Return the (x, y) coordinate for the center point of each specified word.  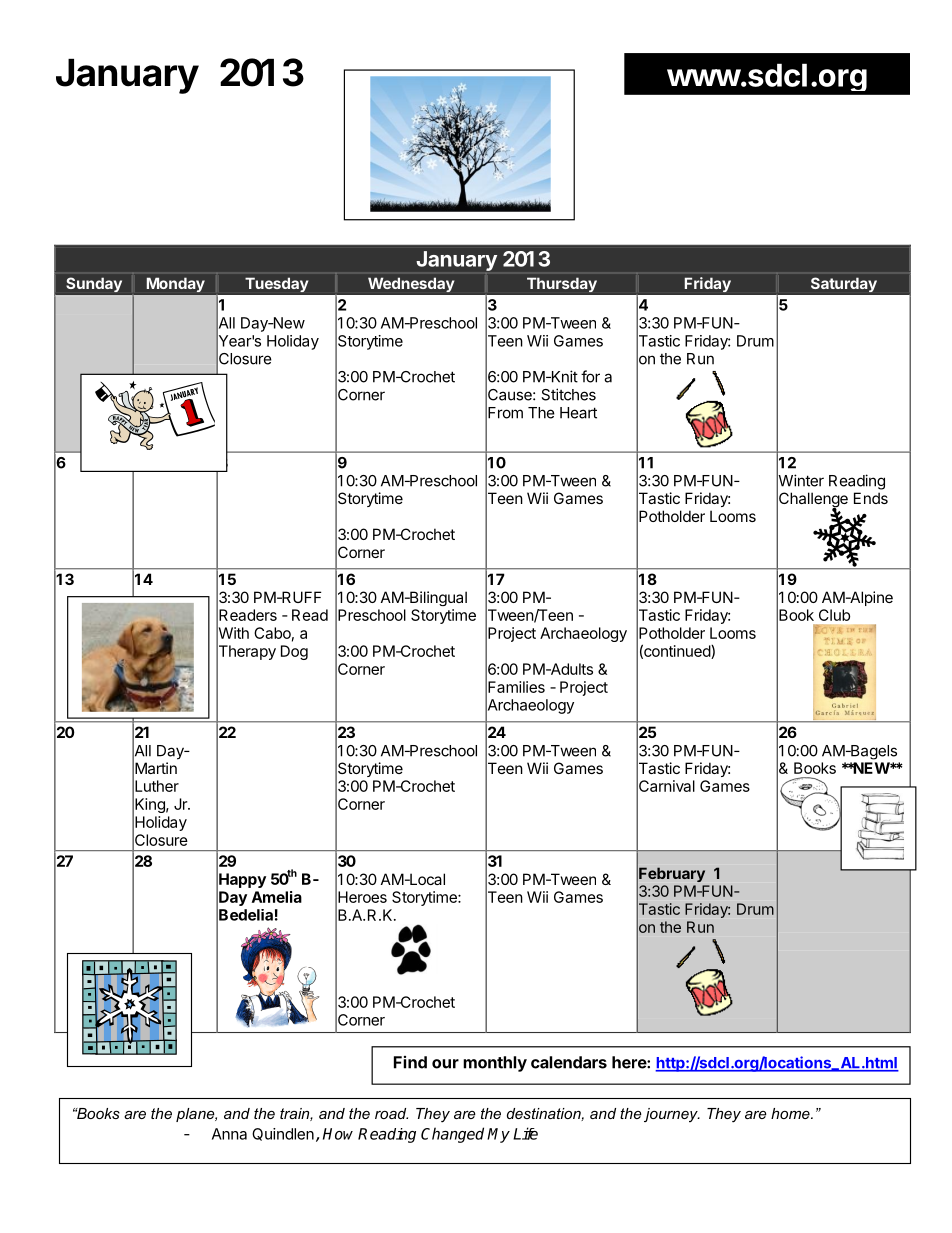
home (791, 1113)
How (338, 1134)
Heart (578, 413)
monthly (495, 1064)
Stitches (568, 394)
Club (834, 615)
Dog (294, 652)
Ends (871, 498)
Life (525, 1133)
